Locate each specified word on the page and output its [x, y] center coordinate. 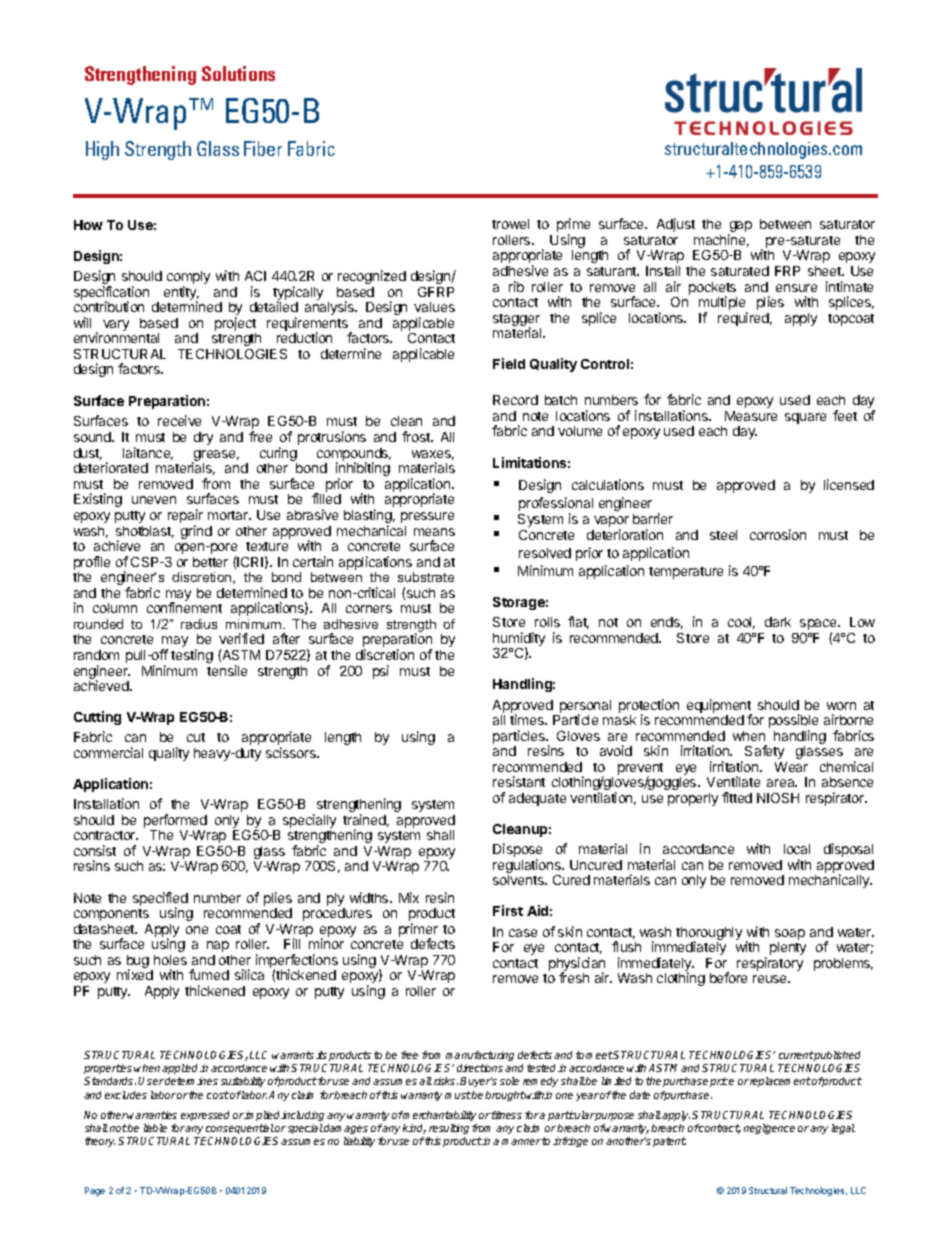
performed [175, 822]
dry [203, 438]
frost [417, 436]
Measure [751, 416]
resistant [519, 781]
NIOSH [778, 798]
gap [740, 228]
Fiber [263, 148]
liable [155, 1128]
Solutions [238, 73]
